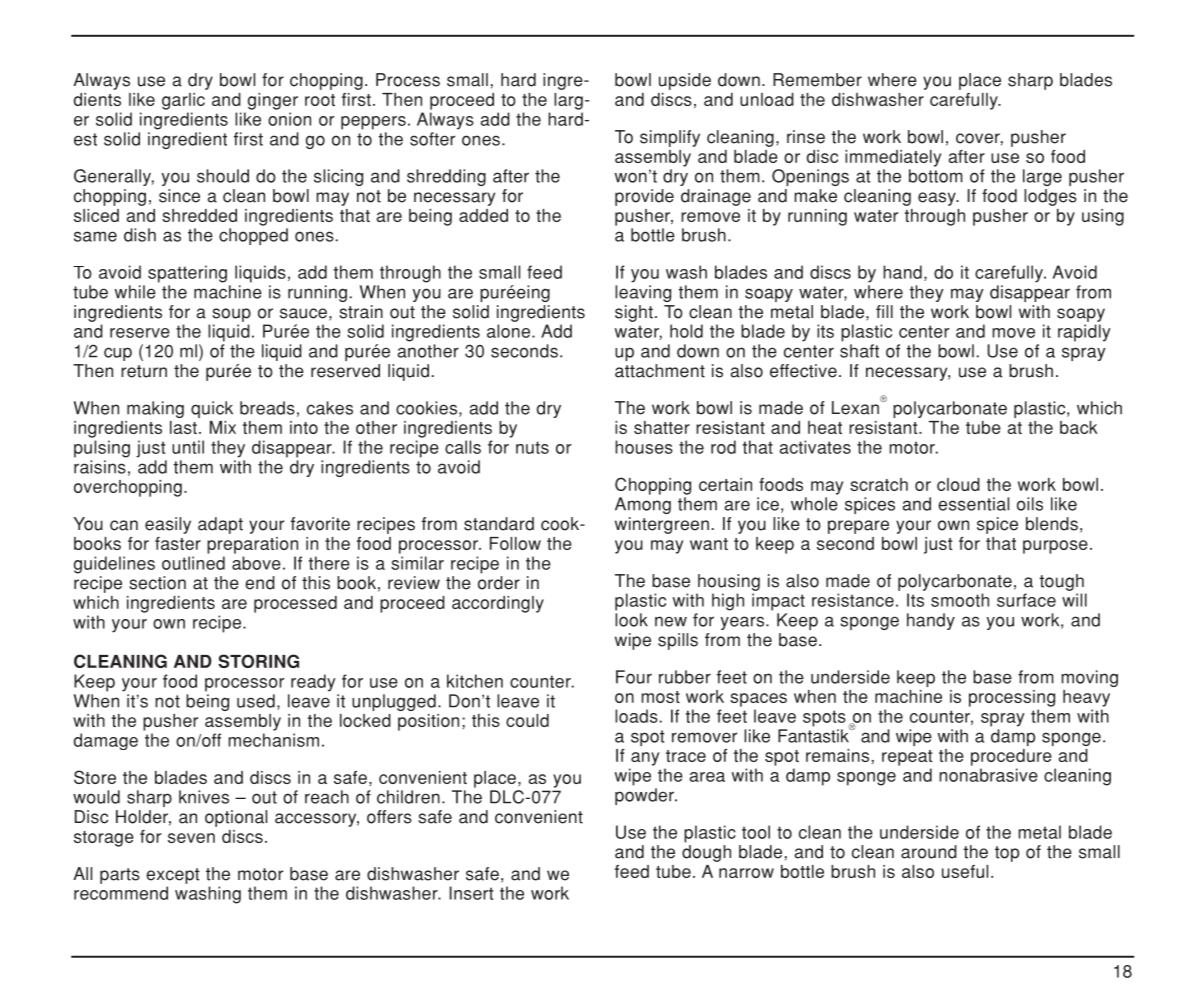 The image size is (1204, 992). I want to click on smooth, so click(960, 600).
